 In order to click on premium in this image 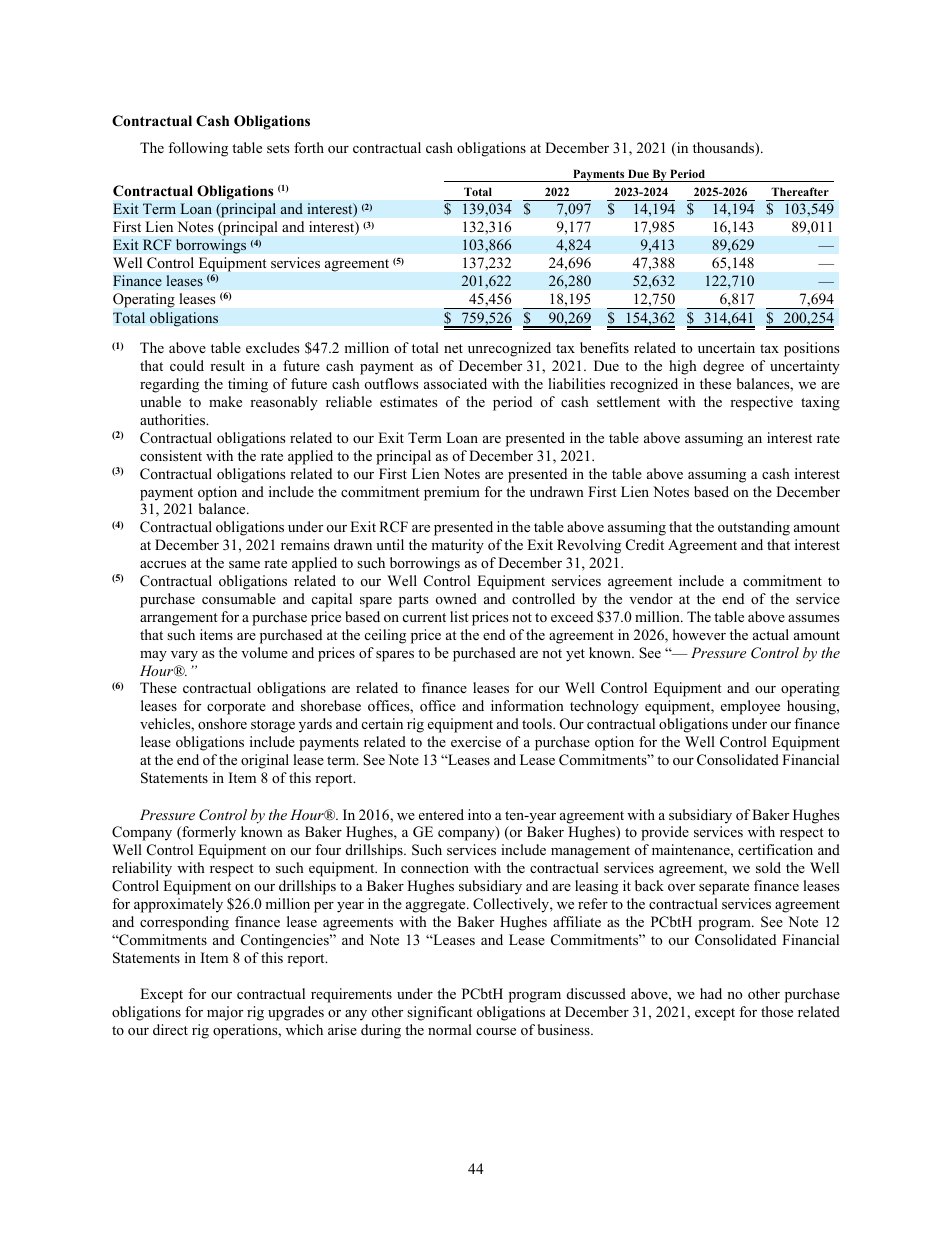, I will do `click(452, 493)`.
